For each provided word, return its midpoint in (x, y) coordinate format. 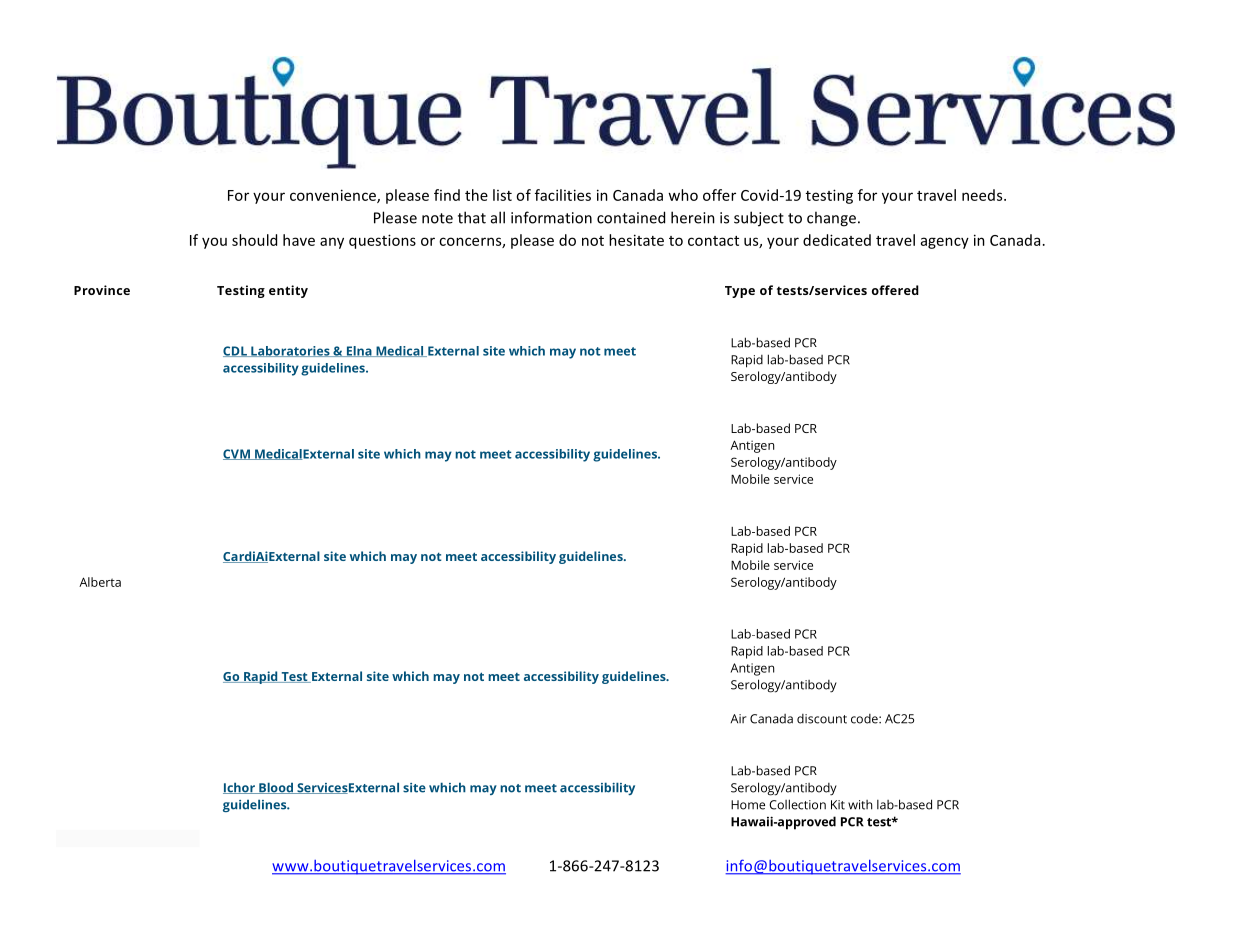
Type (740, 292)
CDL (236, 351)
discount (822, 719)
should (254, 240)
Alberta (100, 582)
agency (945, 243)
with (860, 805)
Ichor (240, 788)
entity (288, 291)
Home (748, 805)
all (498, 217)
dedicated (837, 240)
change (831, 219)
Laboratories (290, 351)
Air (738, 718)
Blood (276, 788)
